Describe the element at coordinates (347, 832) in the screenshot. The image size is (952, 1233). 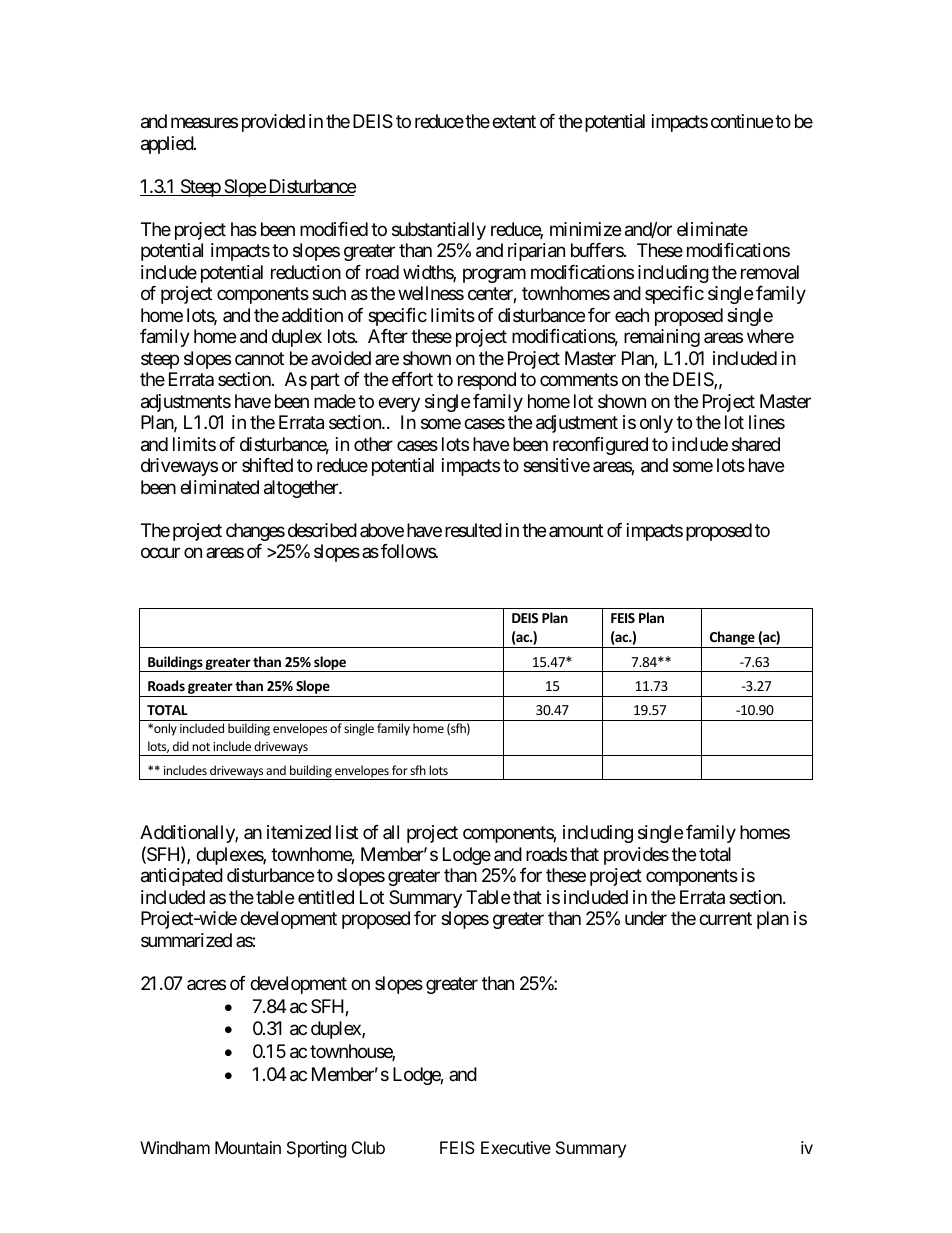
I see `list` at that location.
